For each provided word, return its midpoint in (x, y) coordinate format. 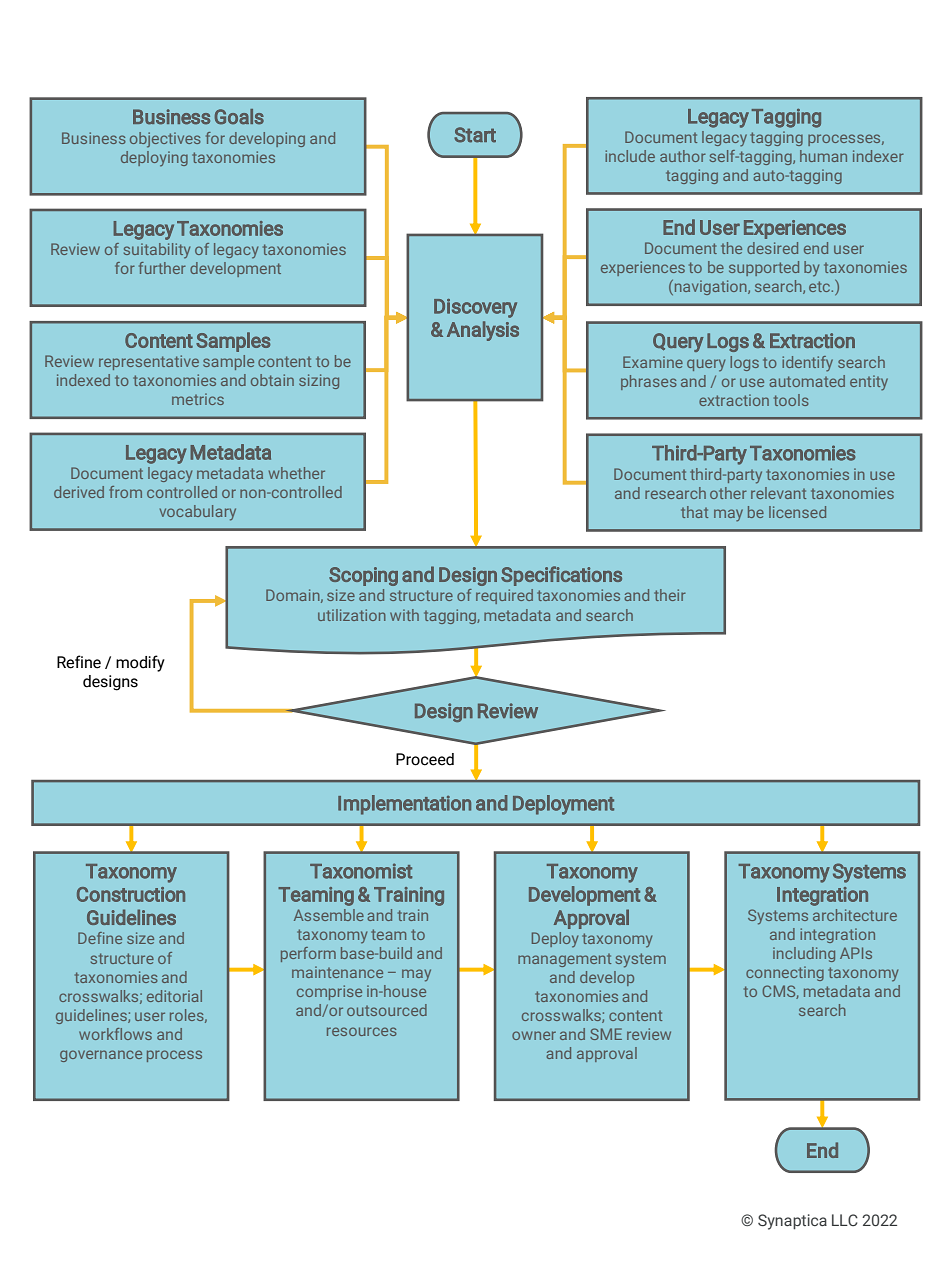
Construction (131, 894)
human (823, 156)
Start (475, 135)
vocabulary (198, 513)
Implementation (404, 805)
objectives (165, 140)
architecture (855, 915)
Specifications (561, 576)
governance (101, 1056)
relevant (778, 493)
